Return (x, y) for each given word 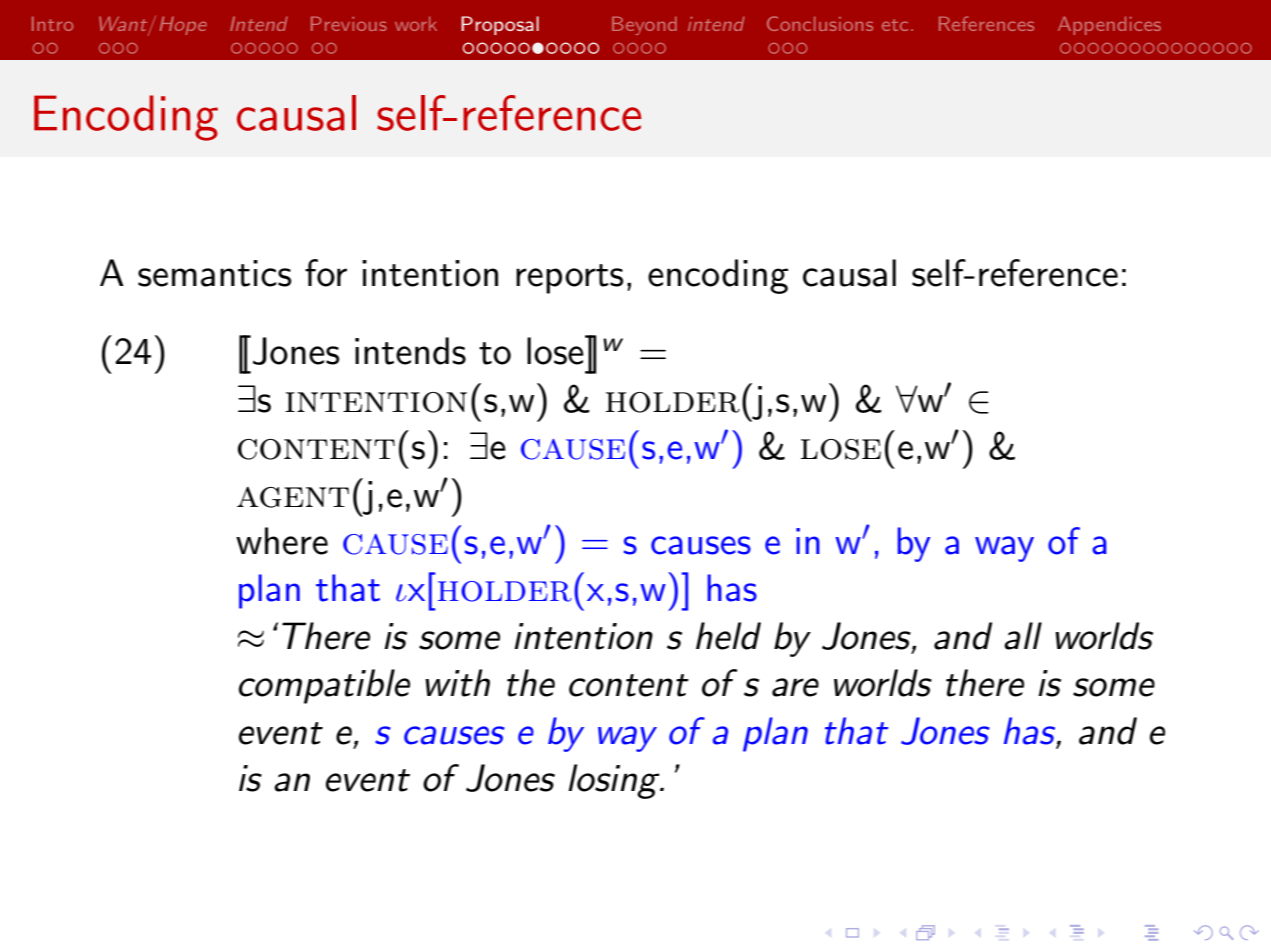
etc (895, 25)
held (728, 636)
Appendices (1109, 25)
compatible (324, 686)
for (326, 273)
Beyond (644, 25)
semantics (214, 273)
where (282, 541)
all (1023, 636)
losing (615, 781)
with (457, 683)
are (795, 687)
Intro (52, 23)
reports (569, 279)
